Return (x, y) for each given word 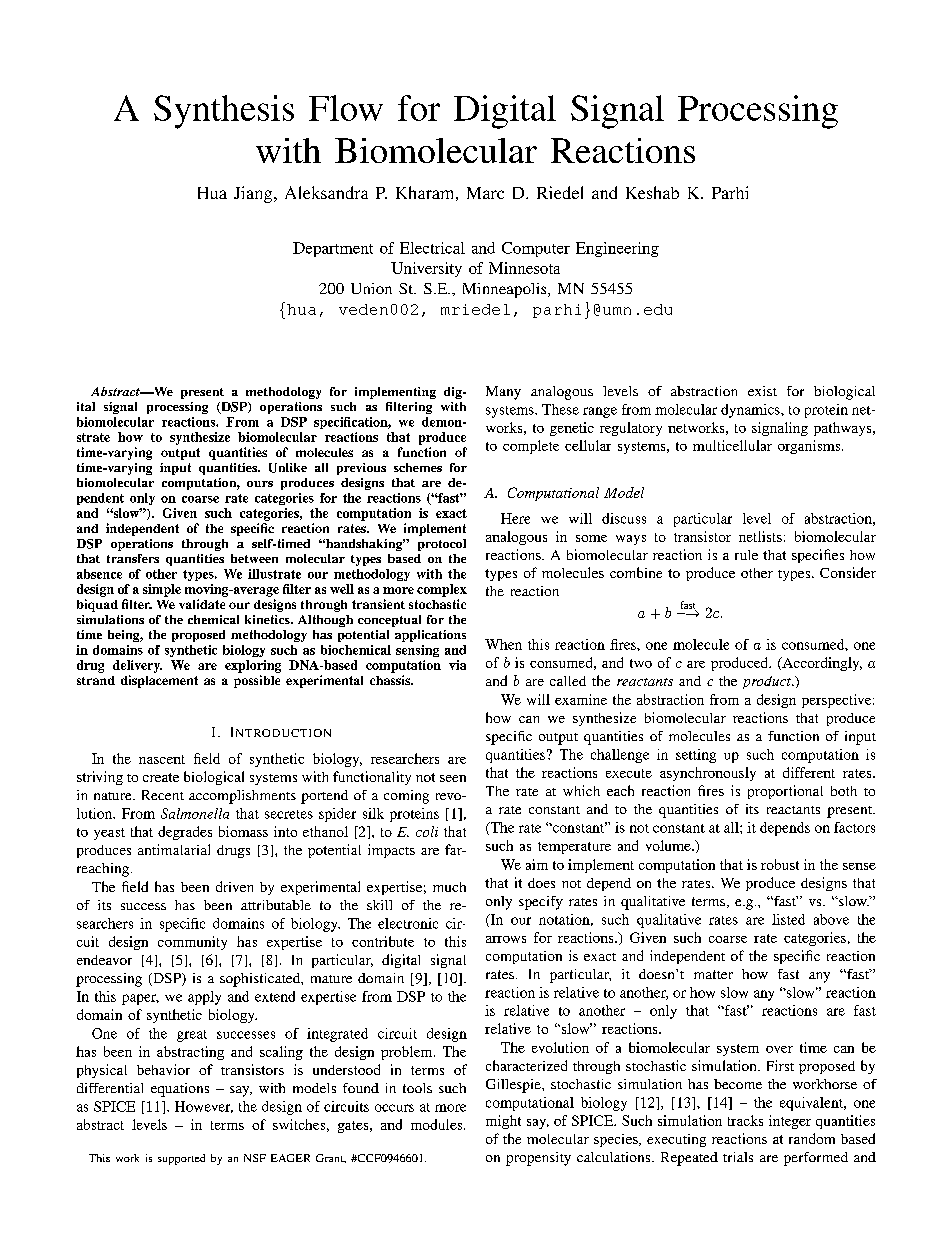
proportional (785, 792)
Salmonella (195, 813)
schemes (418, 467)
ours (260, 484)
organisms (810, 447)
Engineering (617, 249)
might (503, 1122)
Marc (485, 193)
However (204, 1107)
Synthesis (224, 112)
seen (453, 778)
